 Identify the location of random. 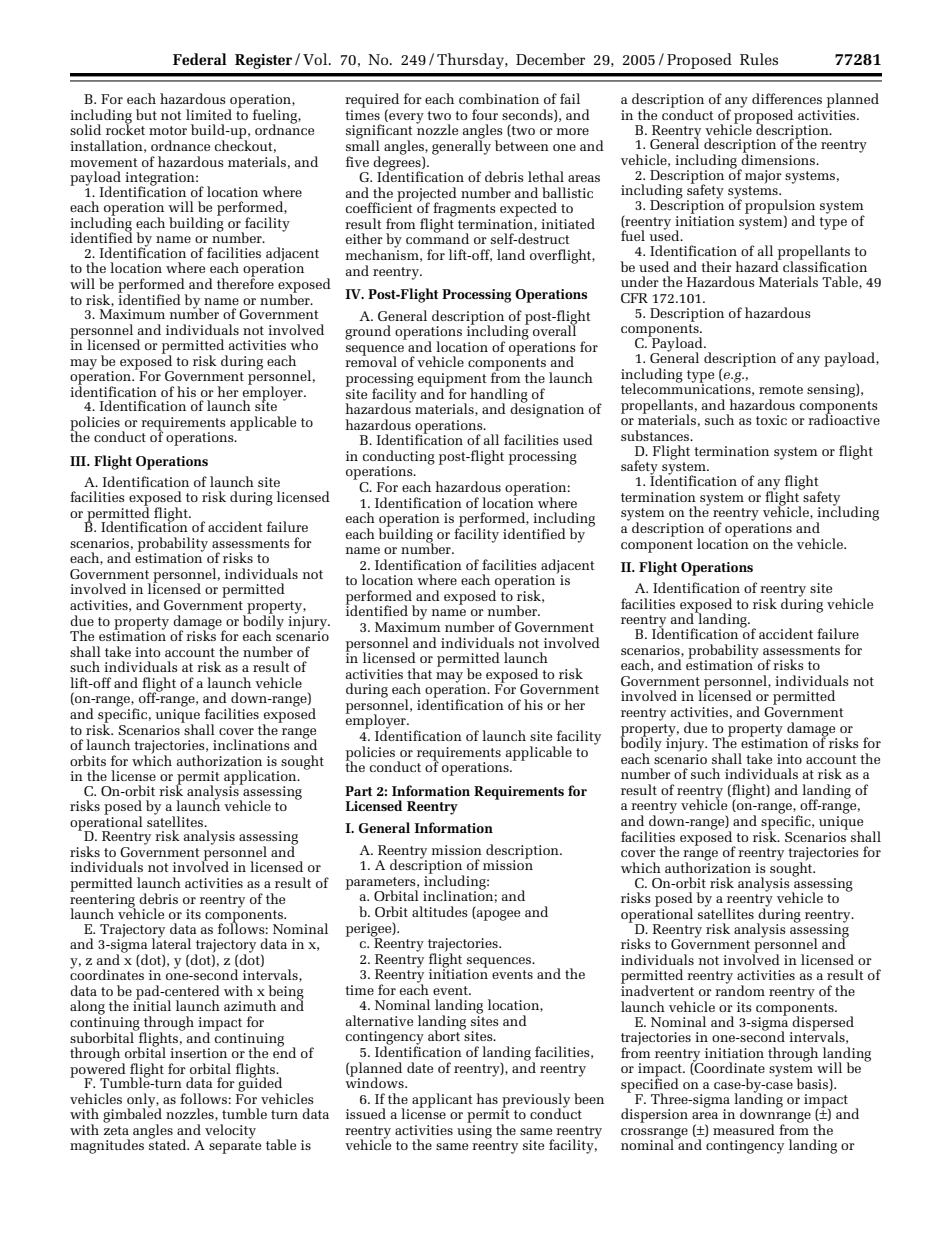
(740, 989).
